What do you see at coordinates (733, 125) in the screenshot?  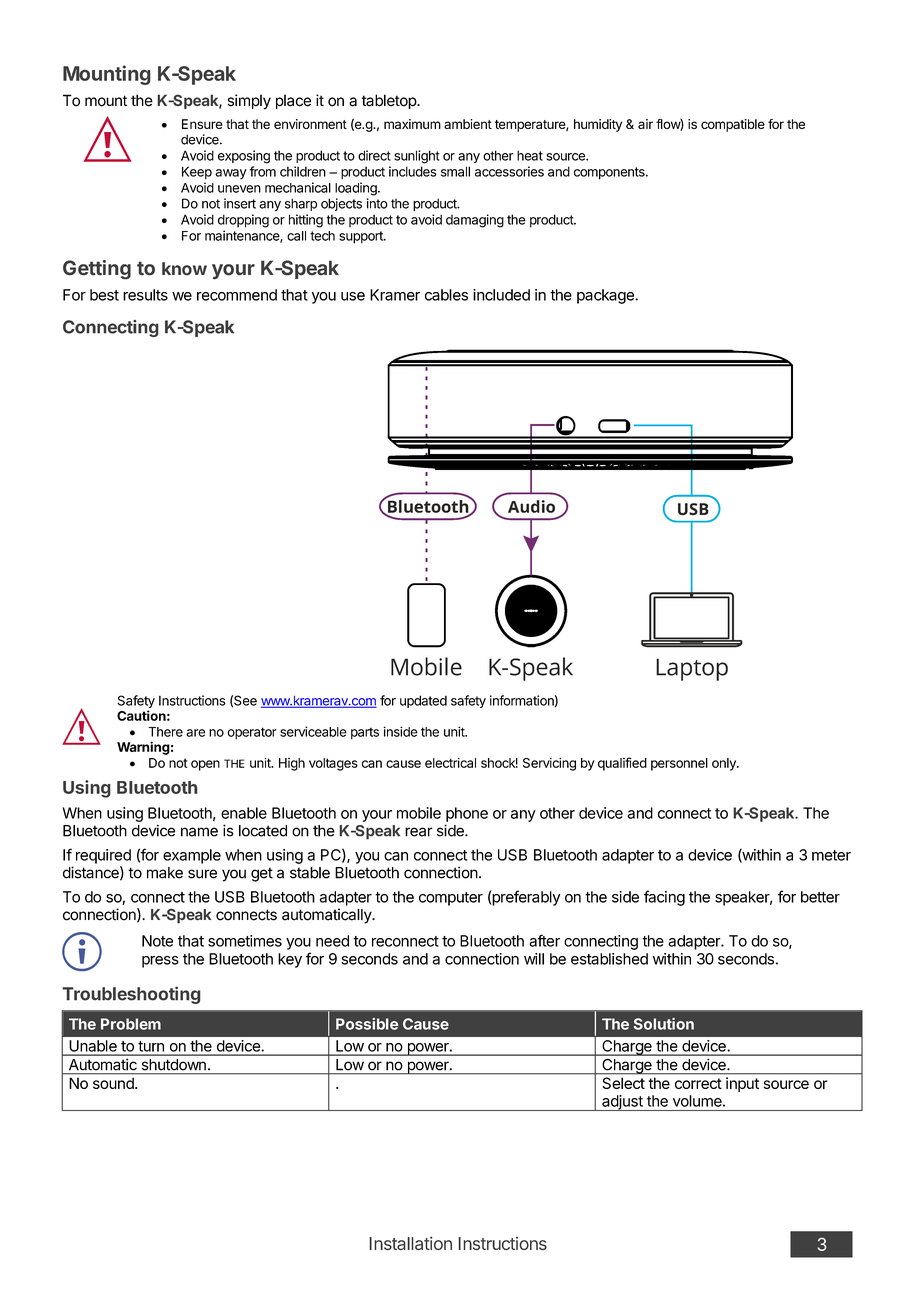 I see `compatible` at bounding box center [733, 125].
